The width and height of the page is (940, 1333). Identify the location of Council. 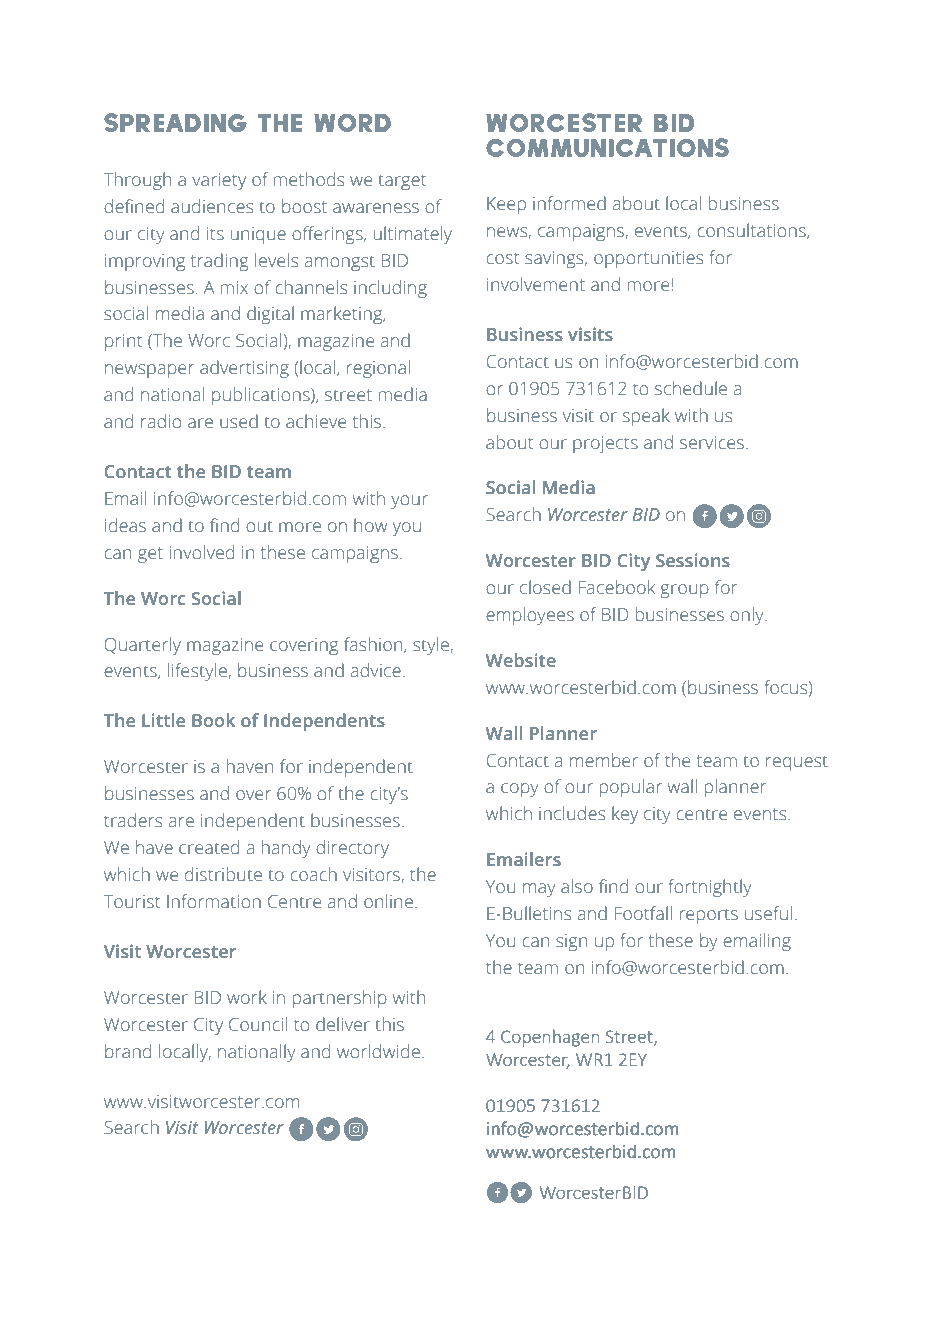
(258, 1024).
